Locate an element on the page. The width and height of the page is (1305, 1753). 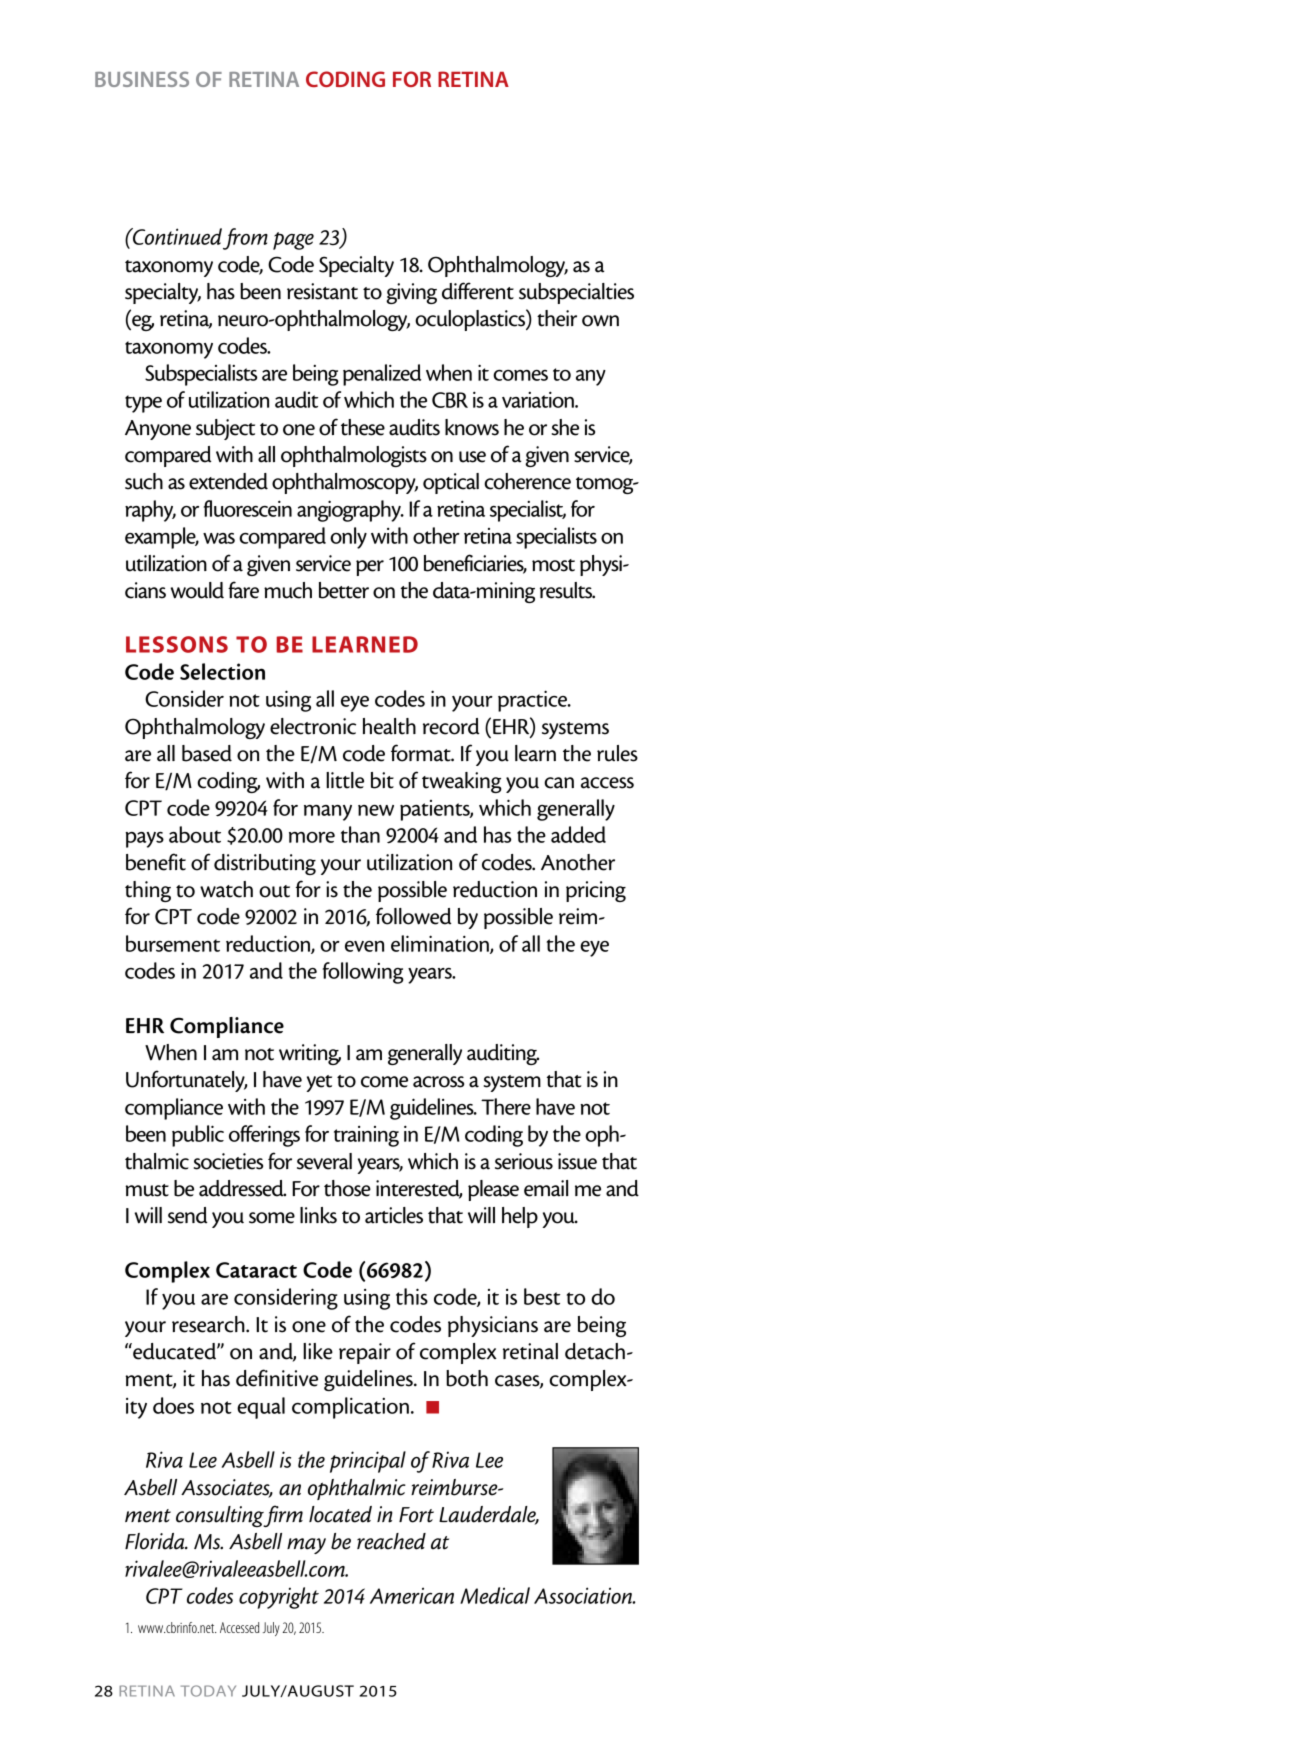
giving is located at coordinates (411, 293).
